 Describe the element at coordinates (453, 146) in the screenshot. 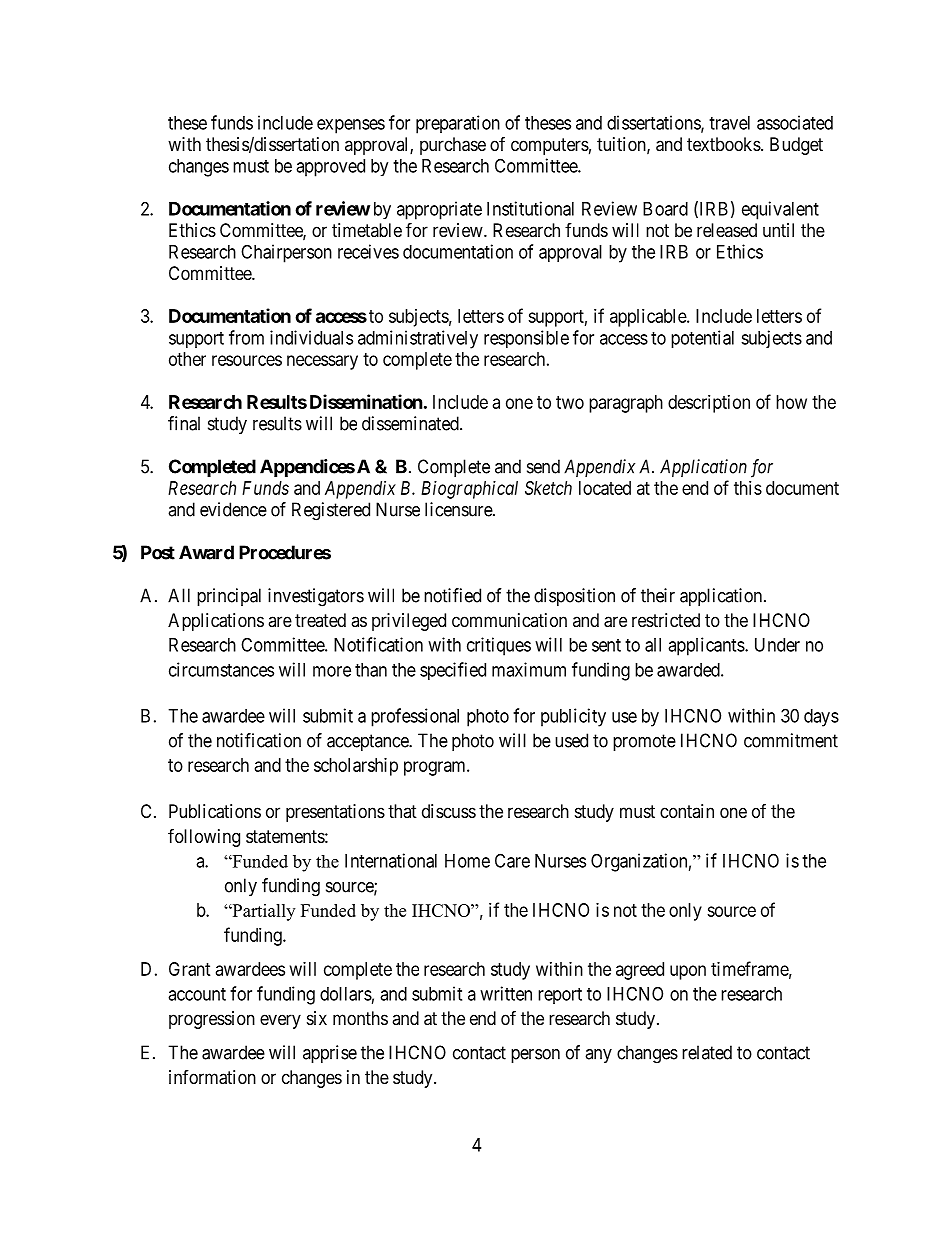

I see `purchase` at that location.
